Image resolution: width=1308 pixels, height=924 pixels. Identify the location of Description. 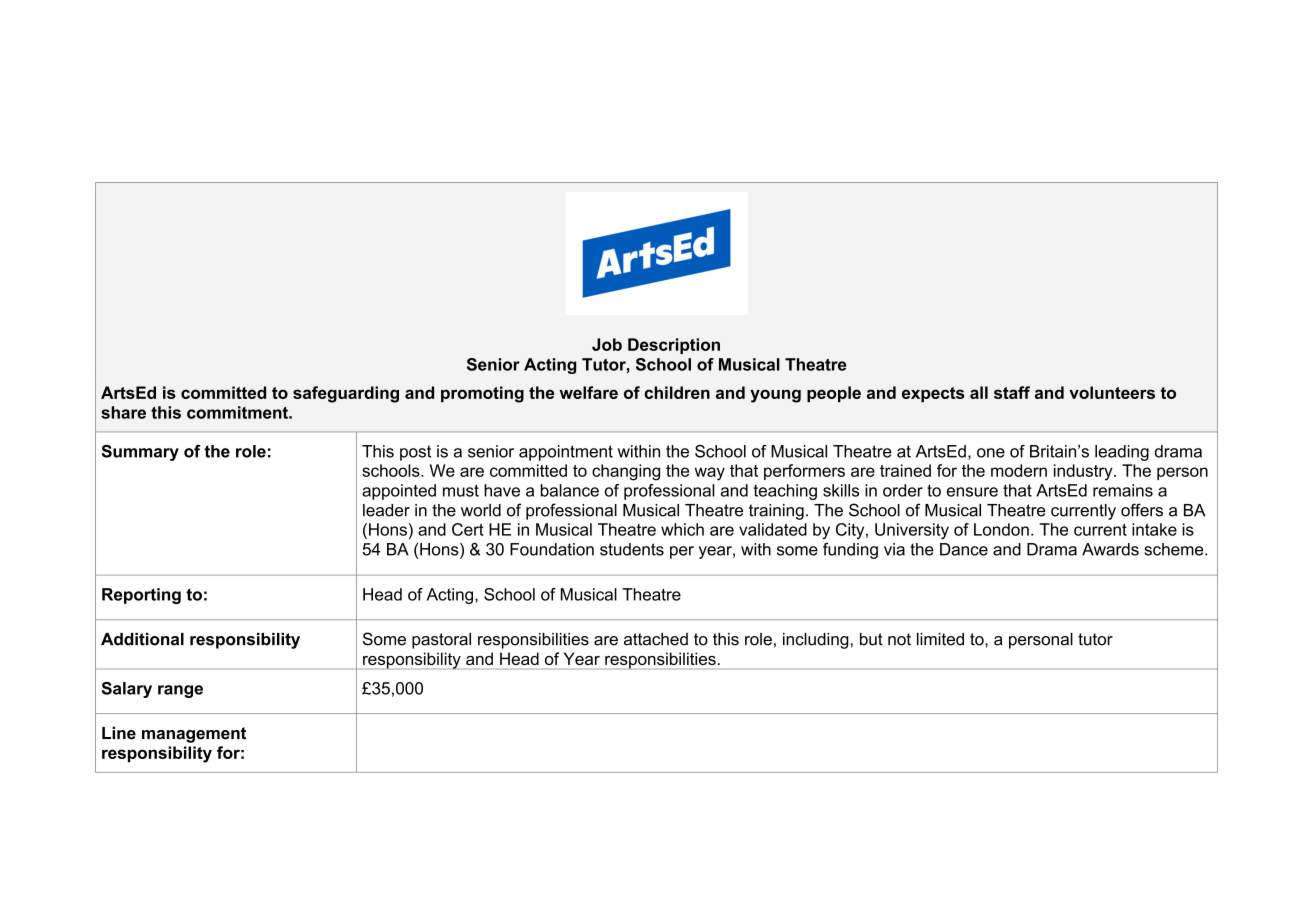
(674, 346).
